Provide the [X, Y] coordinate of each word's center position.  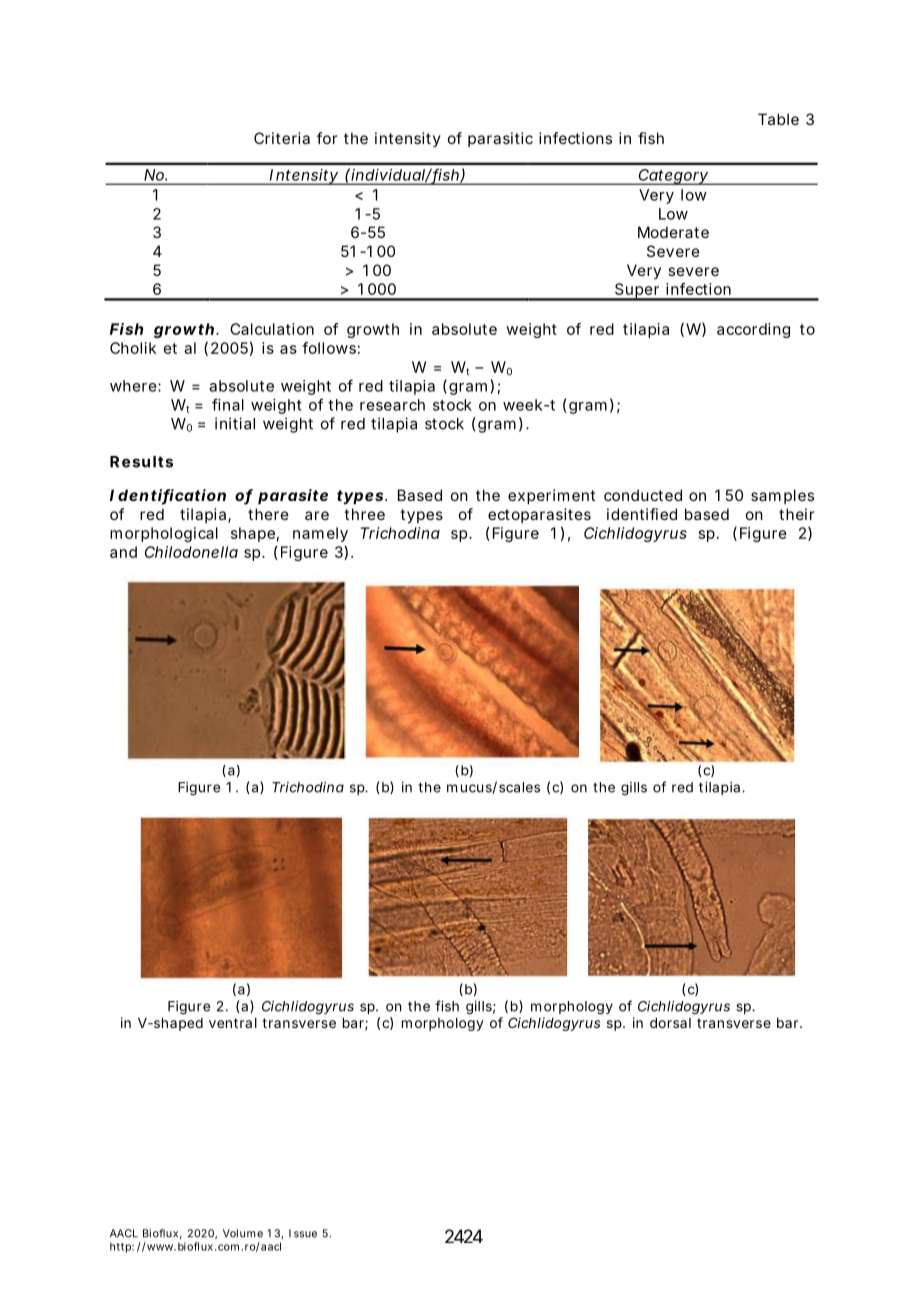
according [753, 330]
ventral [233, 1023]
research [392, 405]
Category [673, 177]
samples [782, 496]
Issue [303, 1233]
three [364, 514]
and [123, 552]
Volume [243, 1233]
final [228, 404]
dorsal [670, 1023]
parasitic [500, 139]
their [797, 514]
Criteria [282, 138]
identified [642, 514]
